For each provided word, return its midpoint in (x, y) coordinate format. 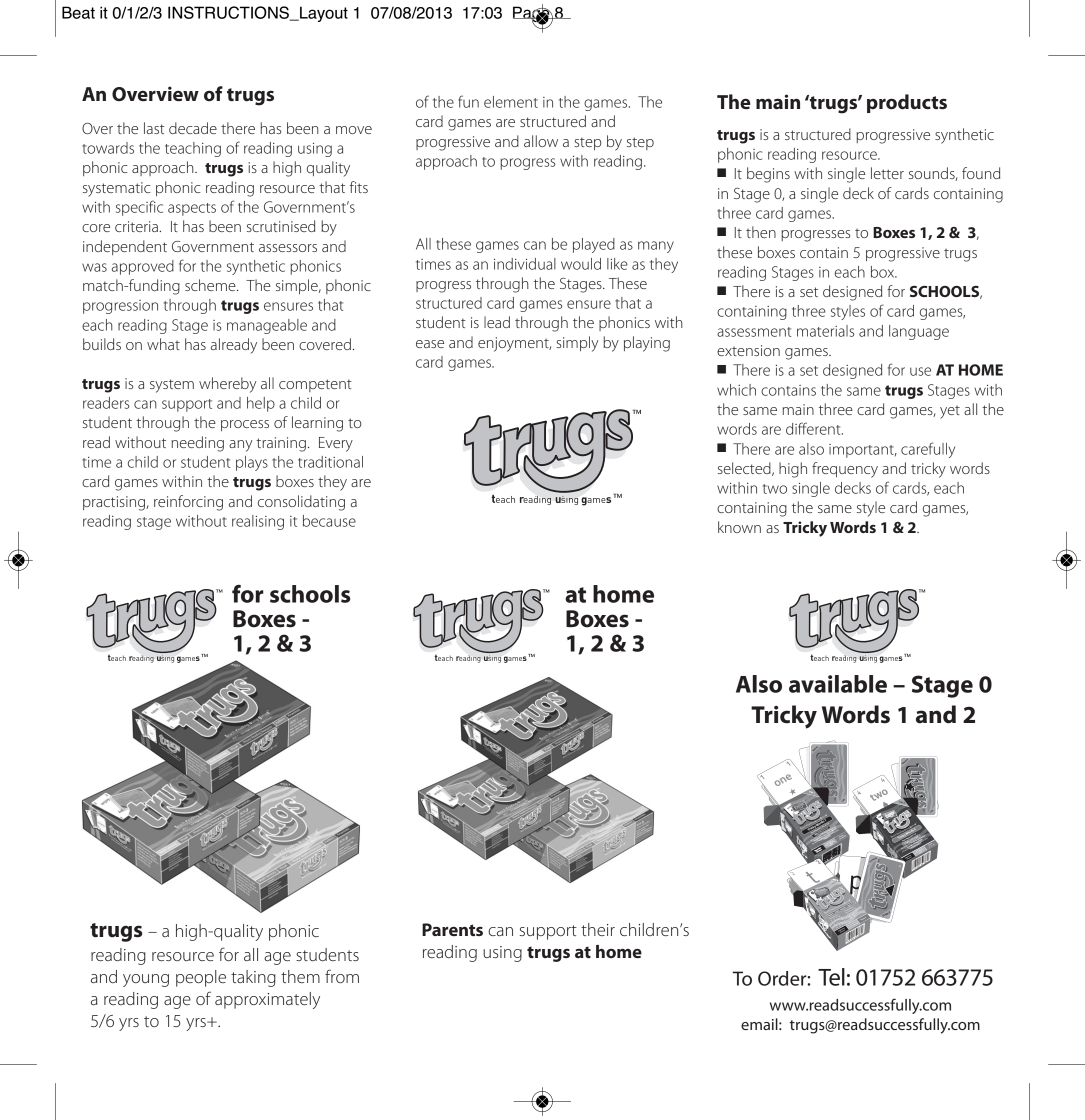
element (511, 102)
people (201, 978)
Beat (78, 12)
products (907, 103)
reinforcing (188, 503)
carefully (928, 450)
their (598, 929)
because (329, 521)
